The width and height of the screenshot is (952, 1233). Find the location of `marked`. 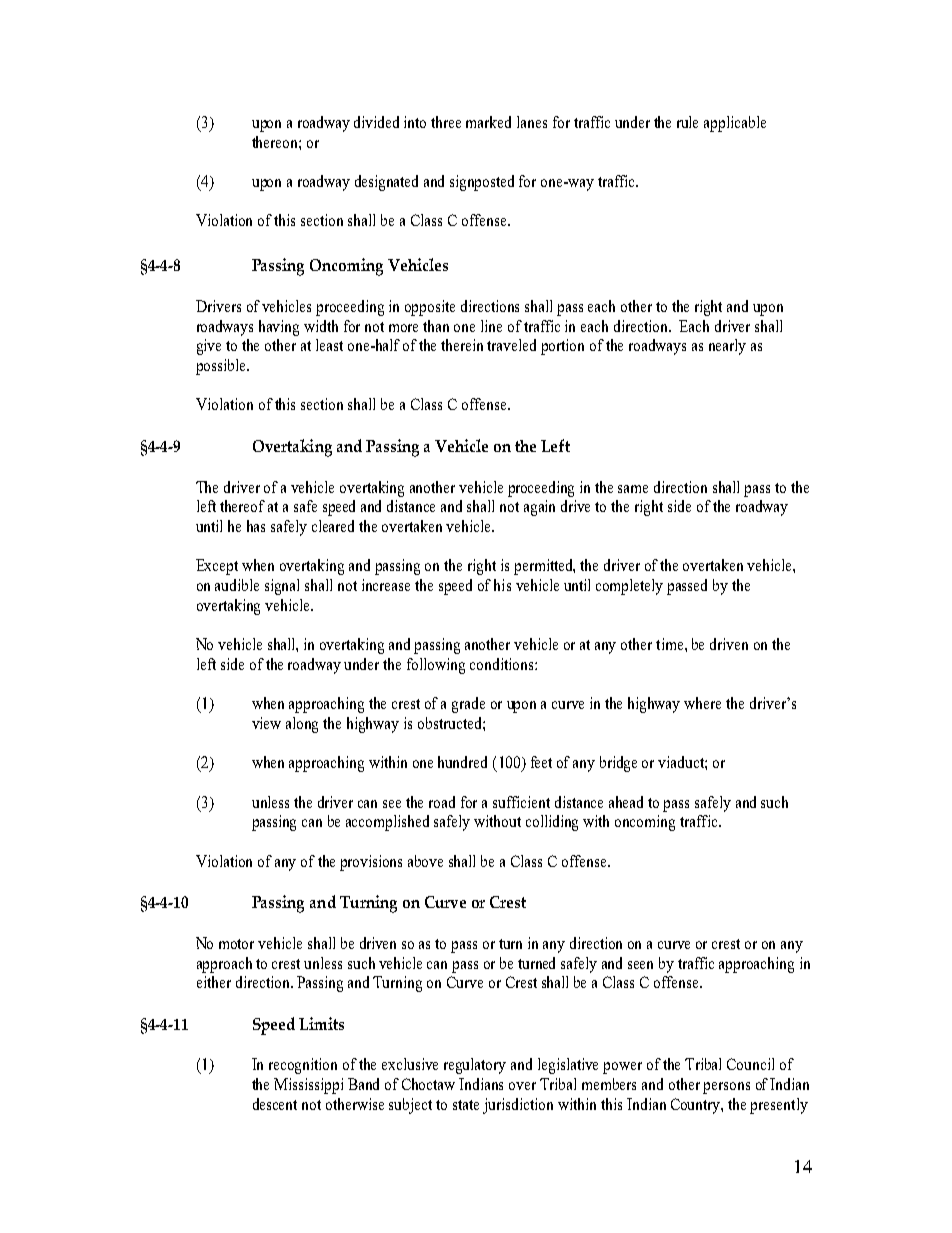

marked is located at coordinates (488, 122).
